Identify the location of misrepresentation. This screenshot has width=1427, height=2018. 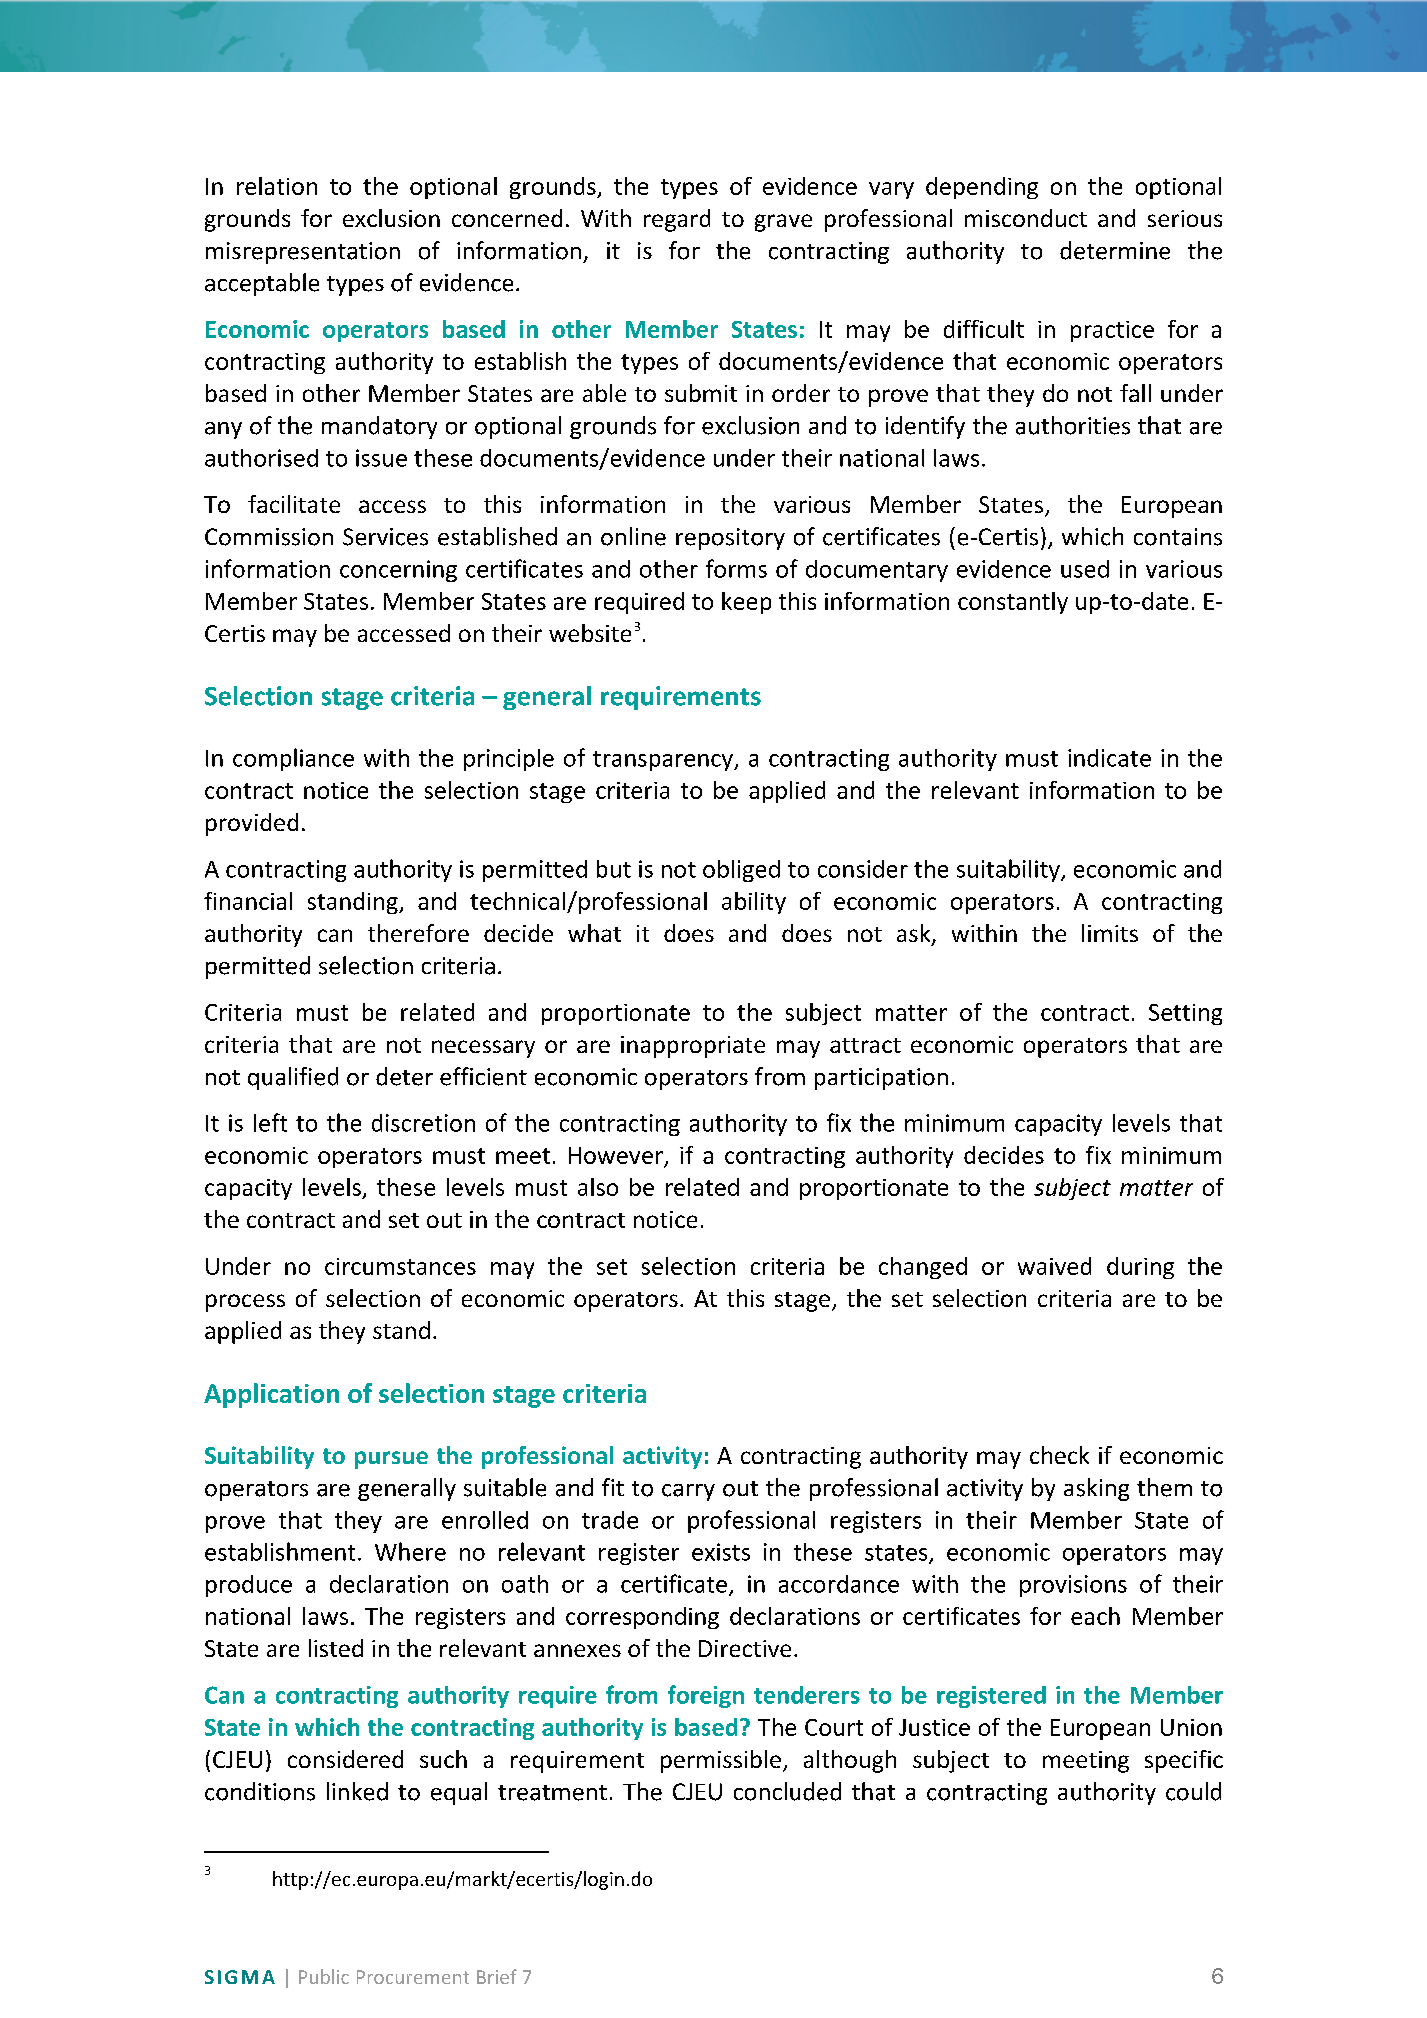
(303, 253).
